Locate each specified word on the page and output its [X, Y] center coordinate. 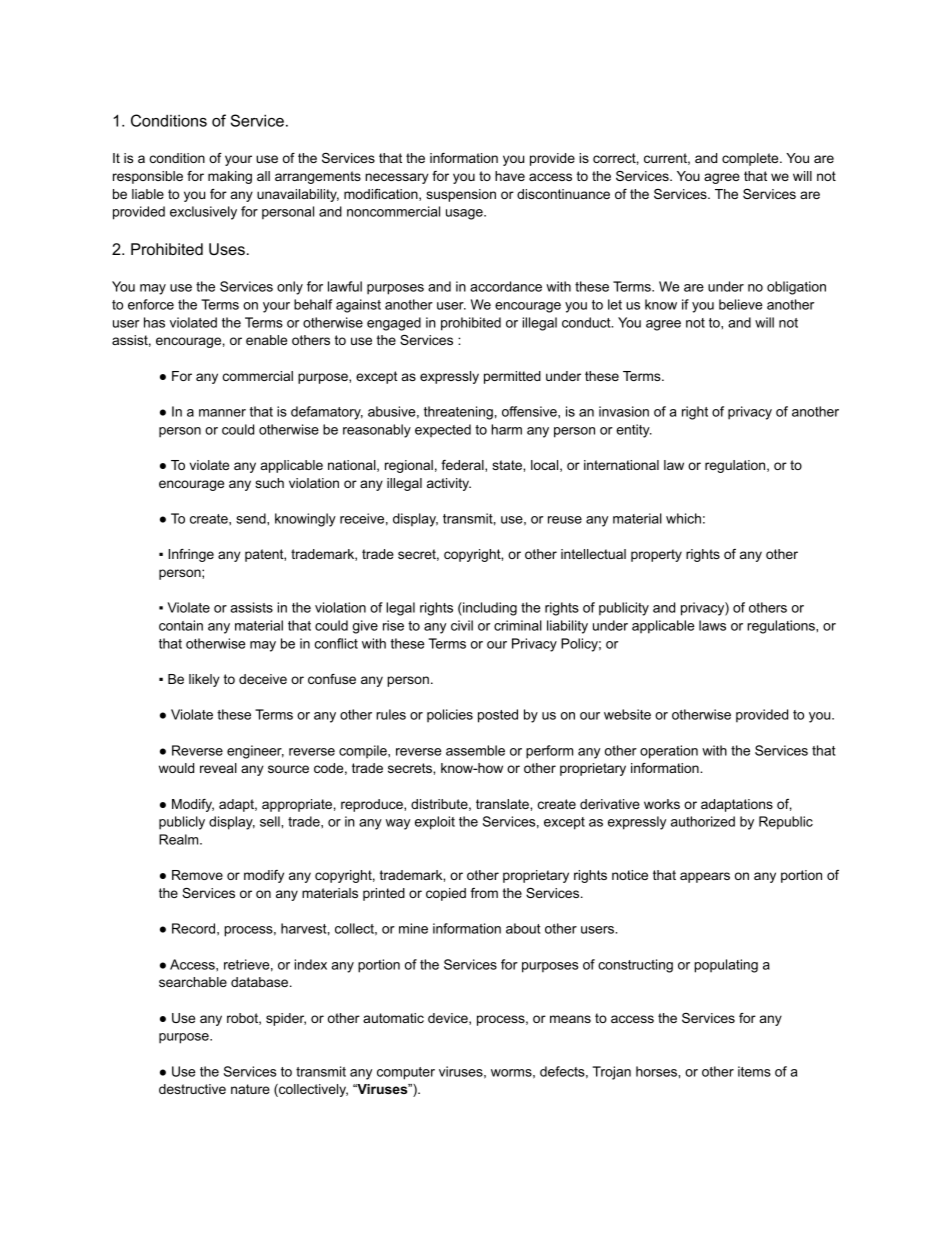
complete [751, 159]
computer [406, 1073]
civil [462, 625]
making [230, 177]
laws [712, 625]
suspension [461, 195]
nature [250, 1089]
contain [181, 625]
